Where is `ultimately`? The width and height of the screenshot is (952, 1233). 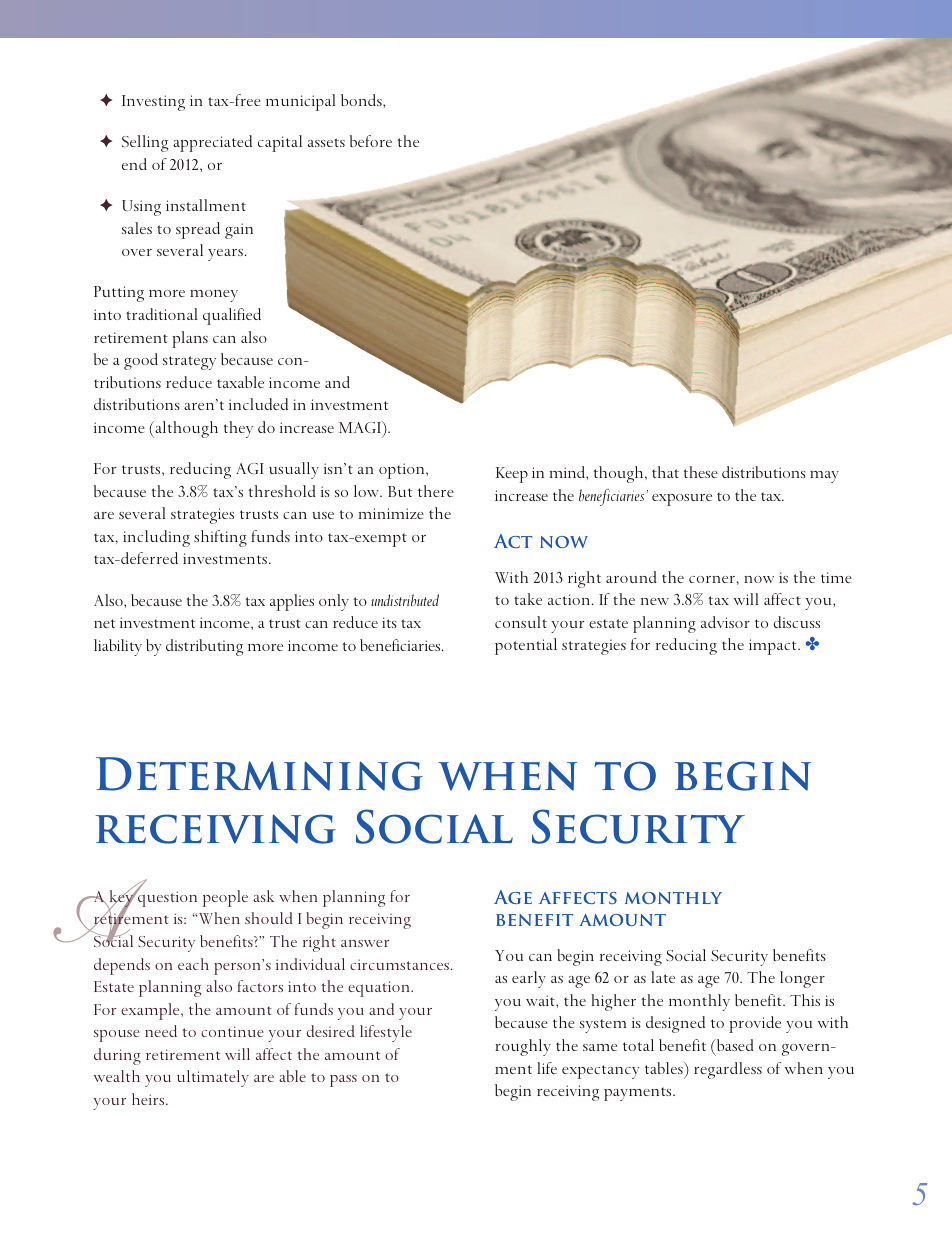 ultimately is located at coordinates (213, 1078).
